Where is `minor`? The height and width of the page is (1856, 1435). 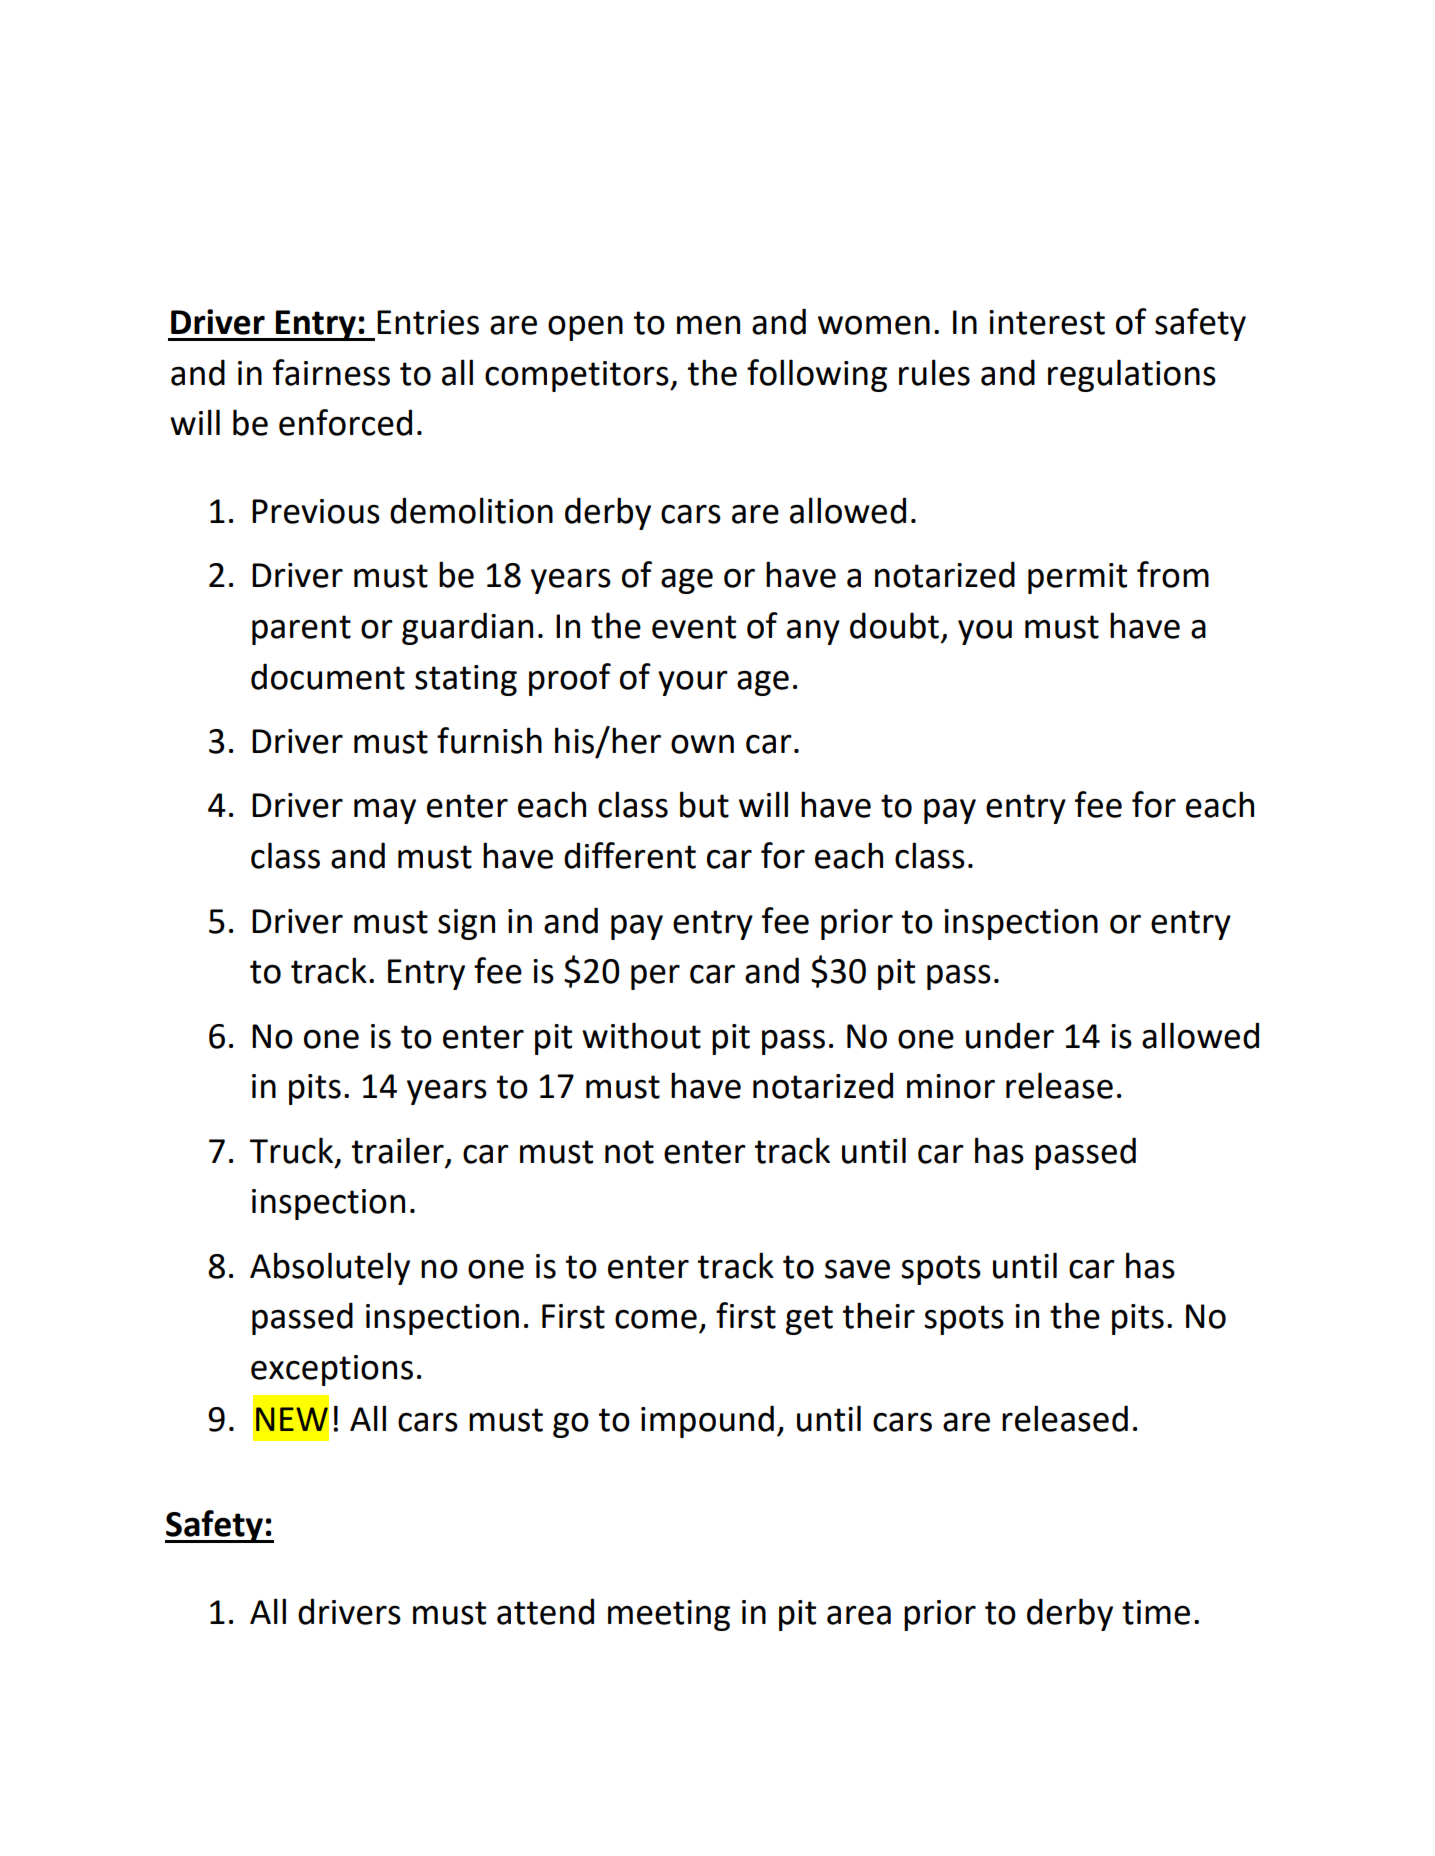 minor is located at coordinates (951, 1086).
